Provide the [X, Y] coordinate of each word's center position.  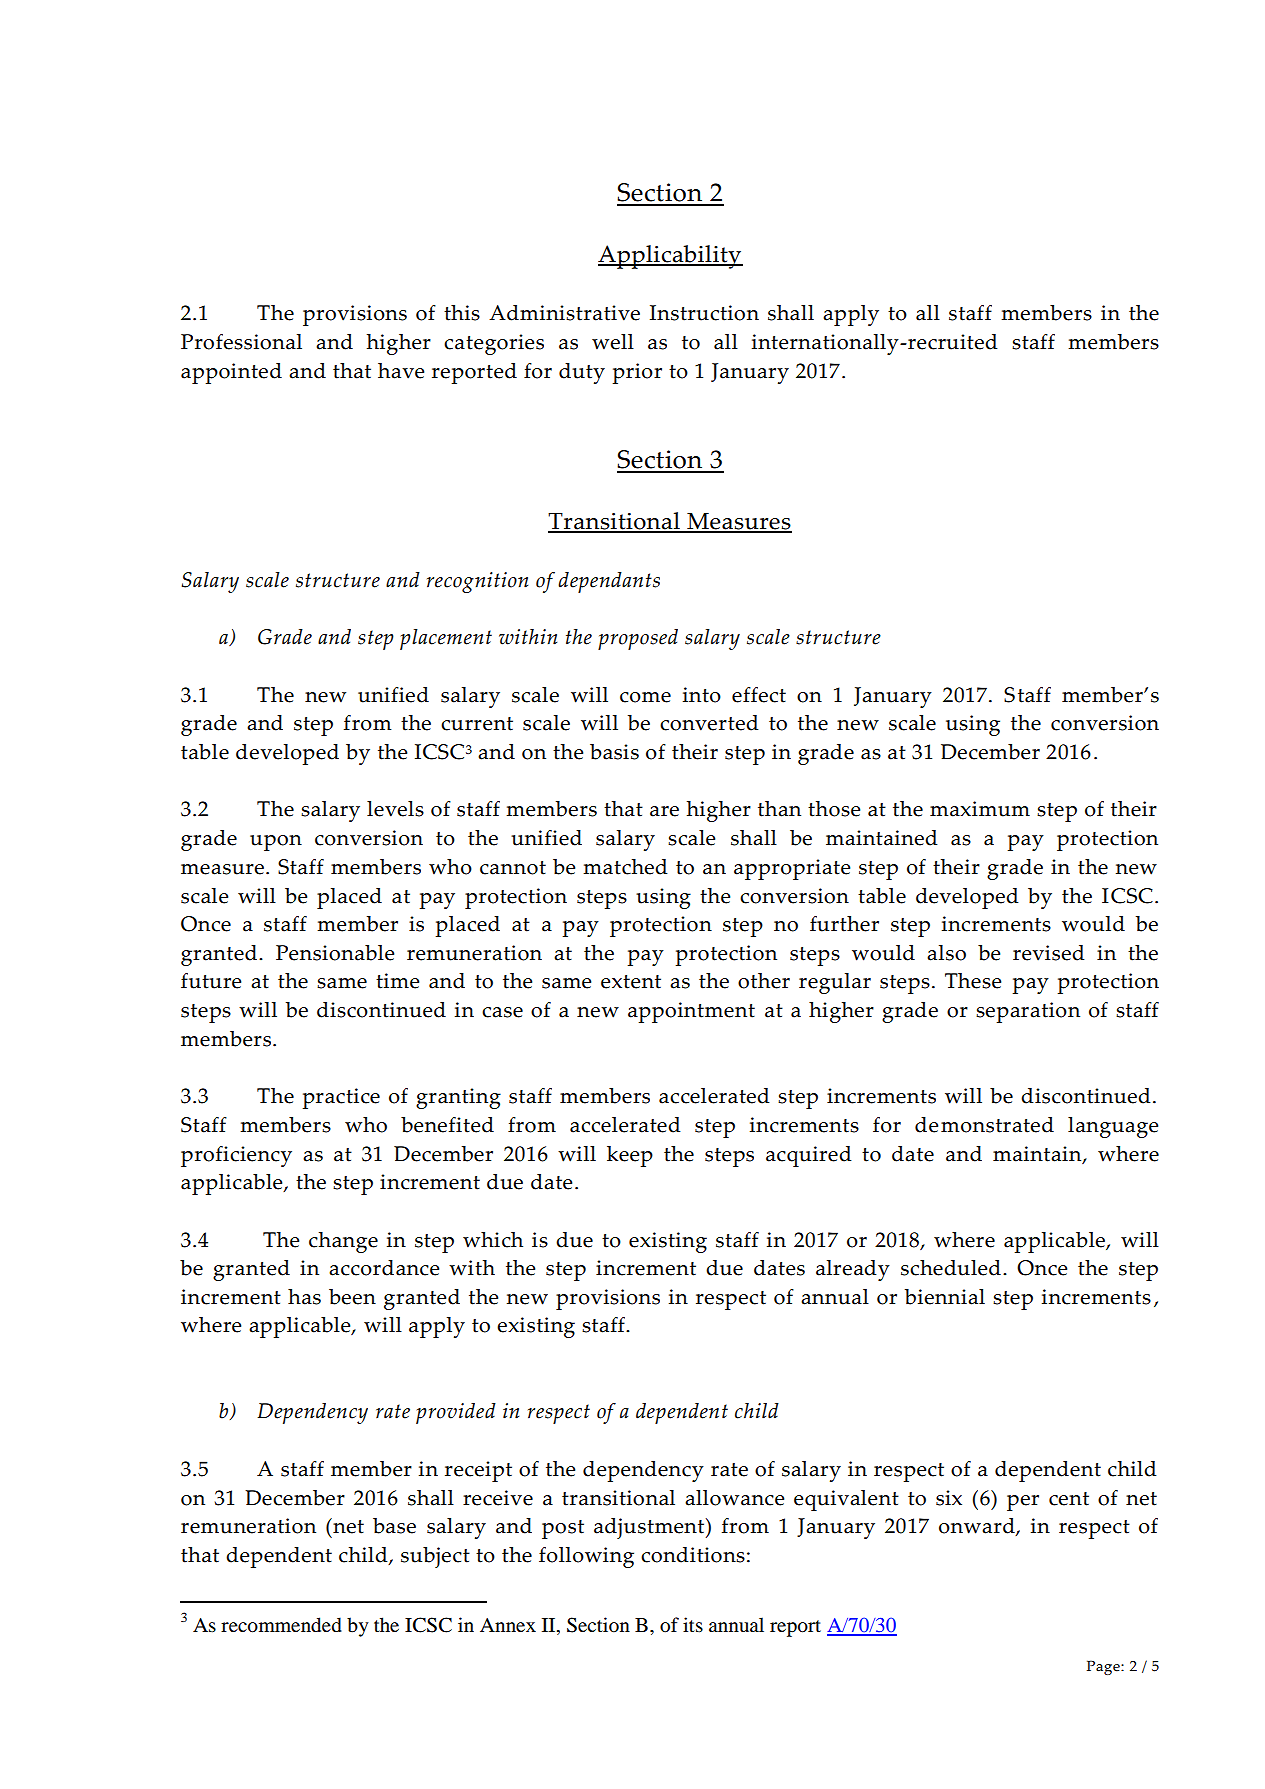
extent [631, 982]
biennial [945, 1297]
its [693, 1624]
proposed [638, 639]
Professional [241, 342]
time [397, 981]
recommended [281, 1625]
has [304, 1297]
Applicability [670, 257]
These [973, 981]
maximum [980, 809]
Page [1104, 1667]
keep [630, 1156]
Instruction [704, 313]
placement [446, 639]
